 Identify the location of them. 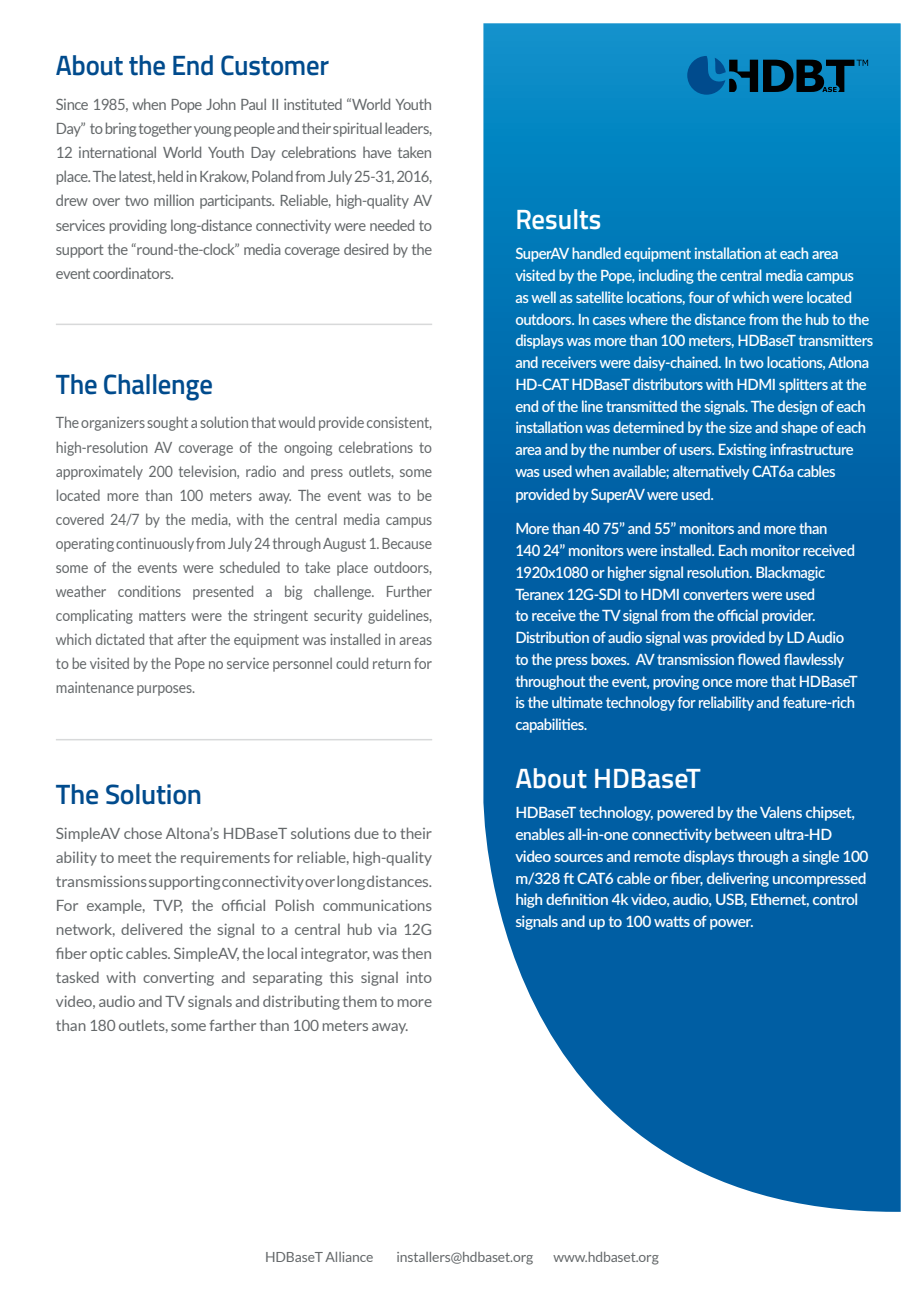
(360, 1001).
